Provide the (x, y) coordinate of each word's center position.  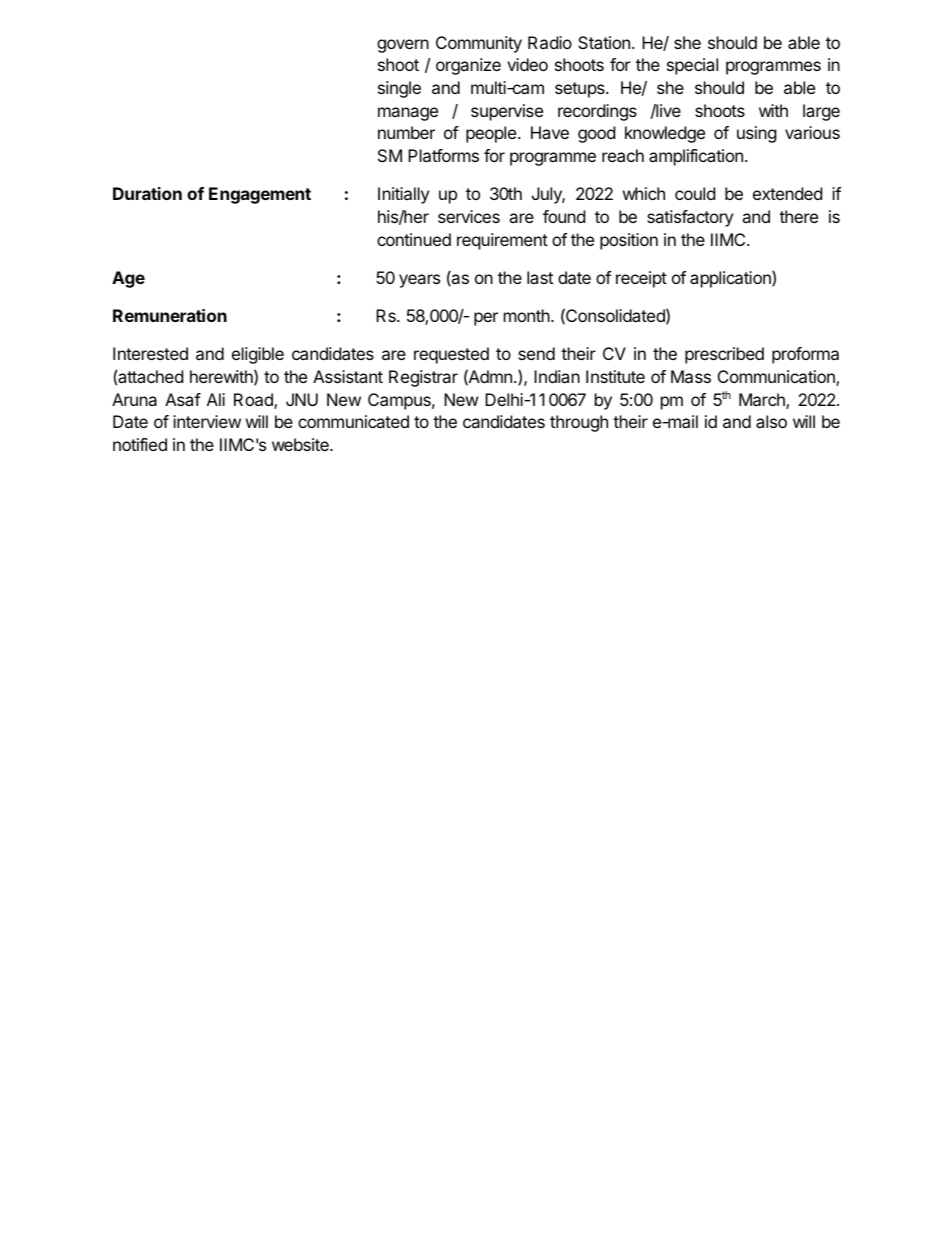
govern (403, 46)
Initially (403, 195)
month (527, 315)
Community (479, 44)
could (695, 193)
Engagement (260, 195)
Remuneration (170, 315)
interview (207, 421)
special (692, 66)
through (579, 423)
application (731, 279)
